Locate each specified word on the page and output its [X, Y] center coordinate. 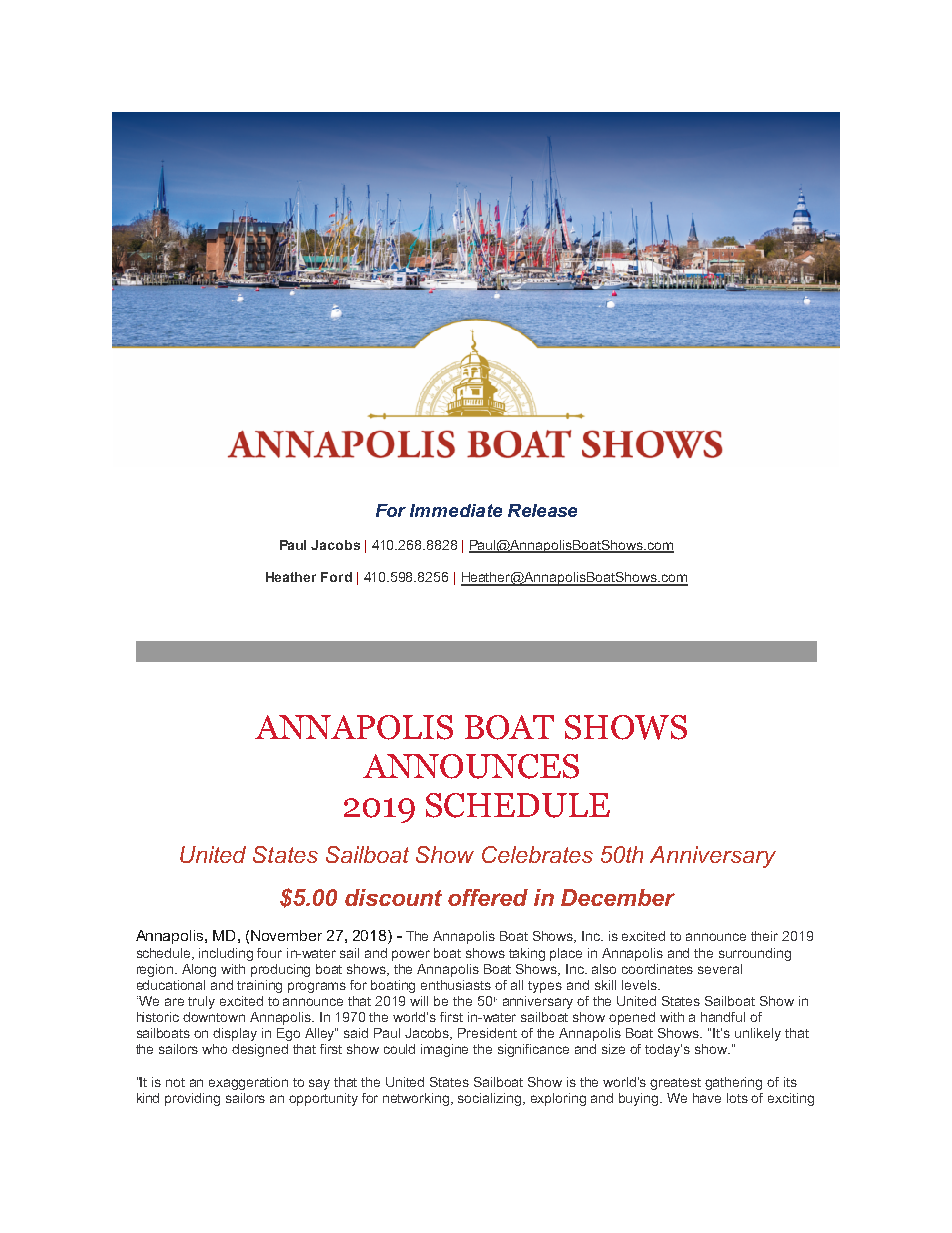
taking [527, 954]
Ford [336, 577]
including [226, 954]
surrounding [755, 954]
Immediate [456, 510]
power [411, 955]
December [618, 897]
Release [542, 510]
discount [393, 897]
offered [488, 897]
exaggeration [248, 1083]
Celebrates [537, 854]
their [764, 936]
